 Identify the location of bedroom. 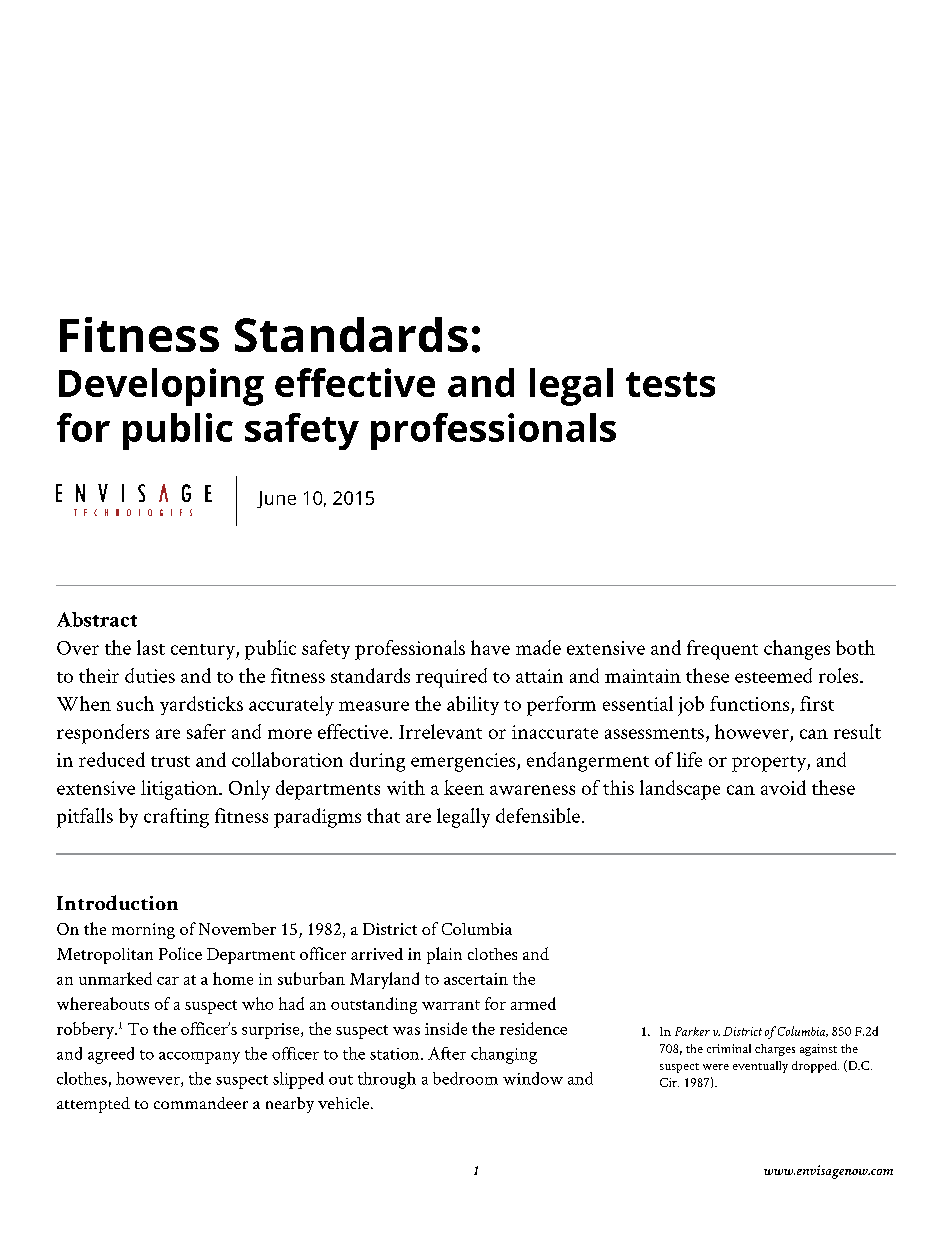
(465, 1078).
